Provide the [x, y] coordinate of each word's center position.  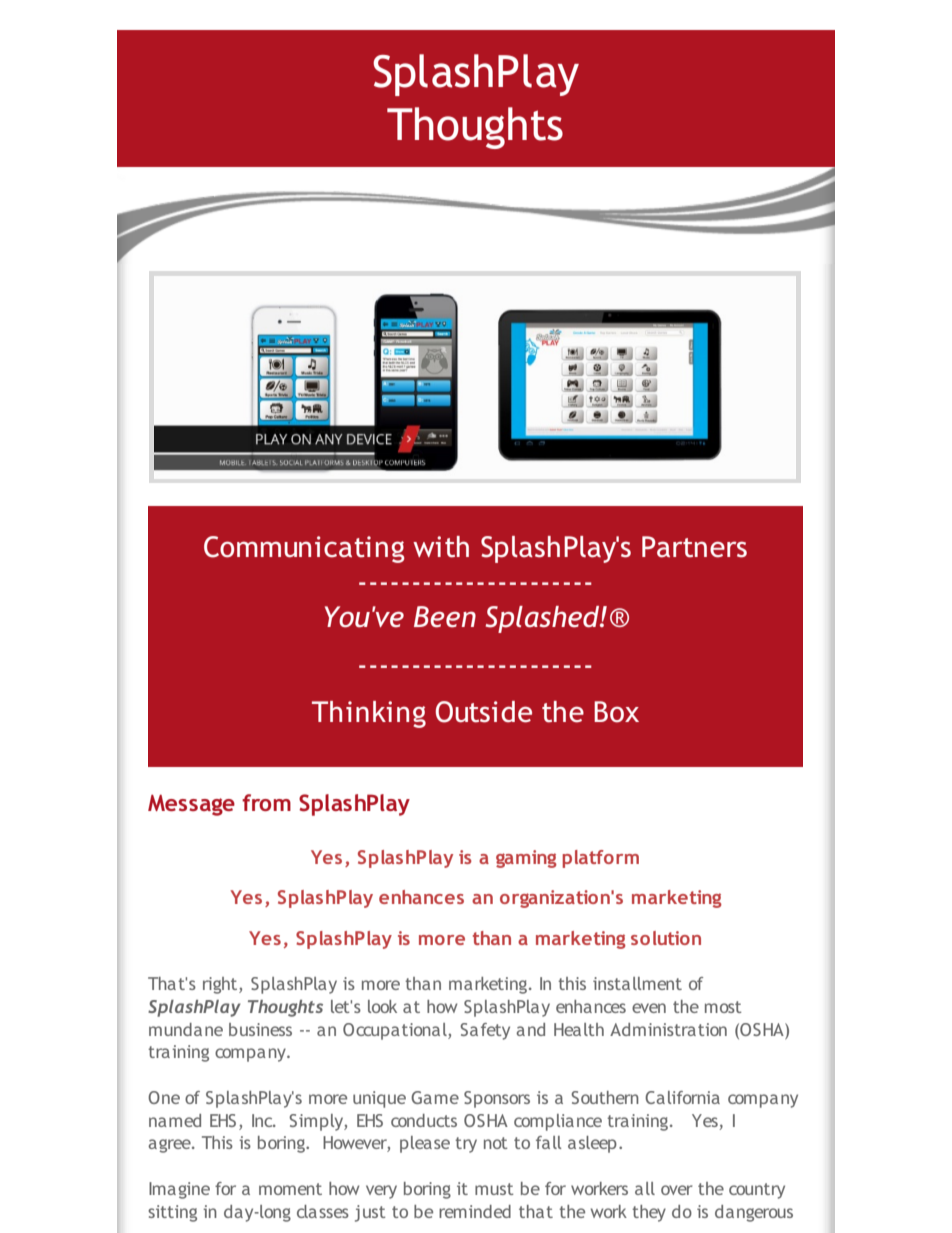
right [221, 985]
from [266, 802]
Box [616, 712]
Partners [694, 547]
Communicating [304, 549]
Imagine [179, 1190]
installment [637, 983]
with [441, 547]
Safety [485, 1031]
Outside [483, 712]
